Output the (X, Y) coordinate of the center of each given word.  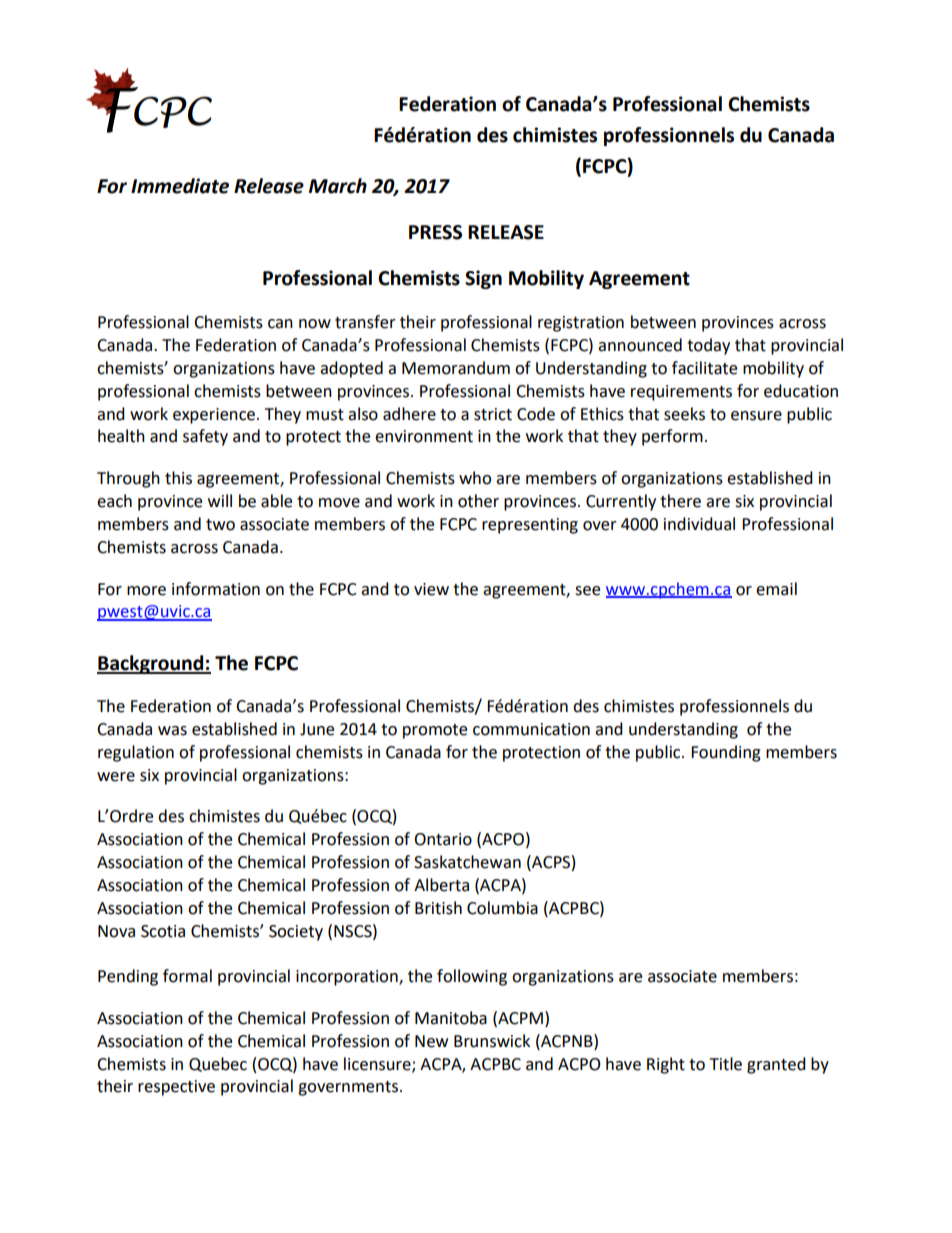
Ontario (443, 839)
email (776, 589)
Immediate (180, 186)
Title (726, 1064)
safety (205, 437)
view (431, 589)
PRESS (435, 232)
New (431, 1041)
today (708, 346)
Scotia (163, 931)
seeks (684, 414)
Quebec (218, 1064)
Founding (726, 753)
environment (424, 436)
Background (151, 664)
